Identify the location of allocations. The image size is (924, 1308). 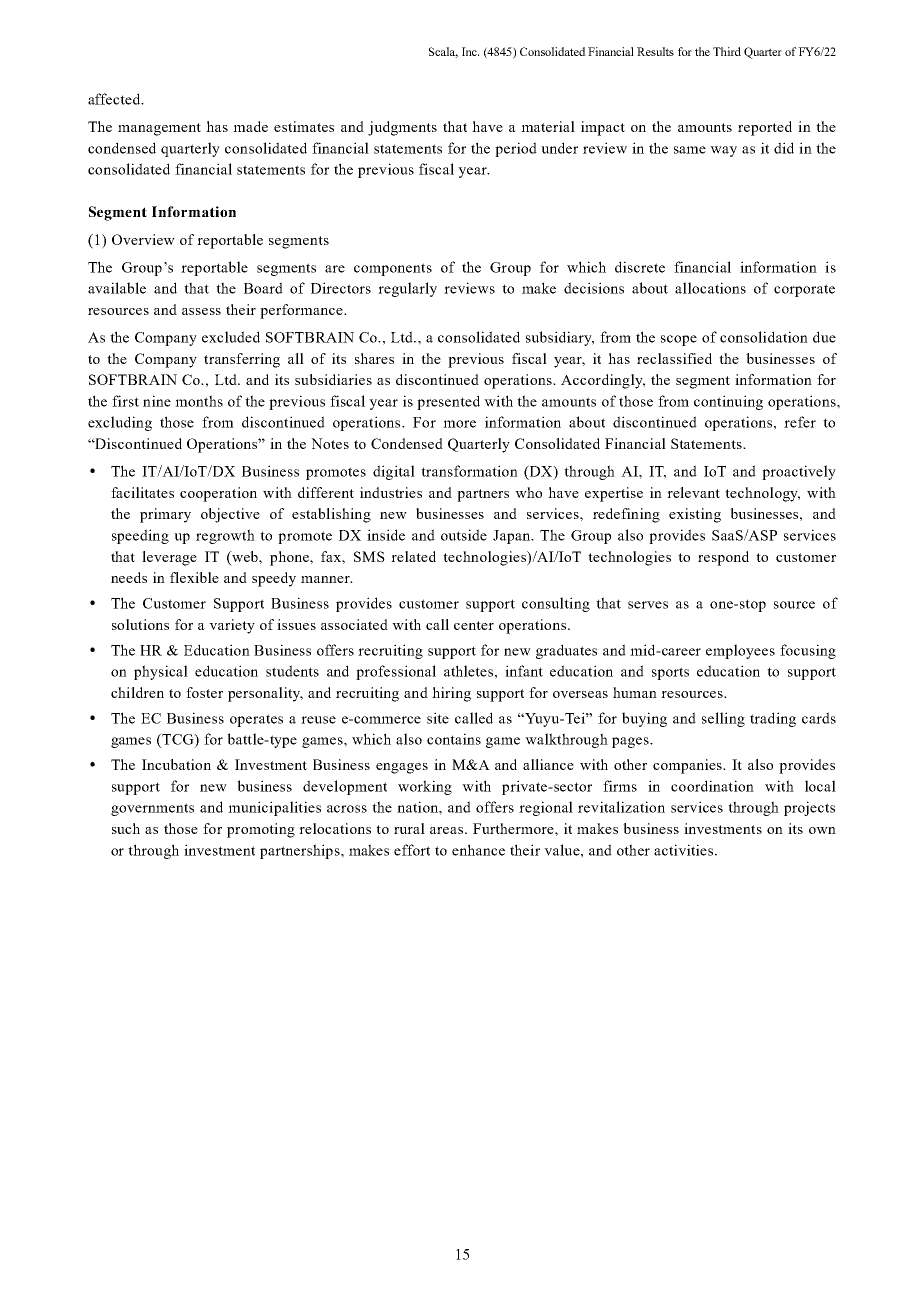
(710, 288).
